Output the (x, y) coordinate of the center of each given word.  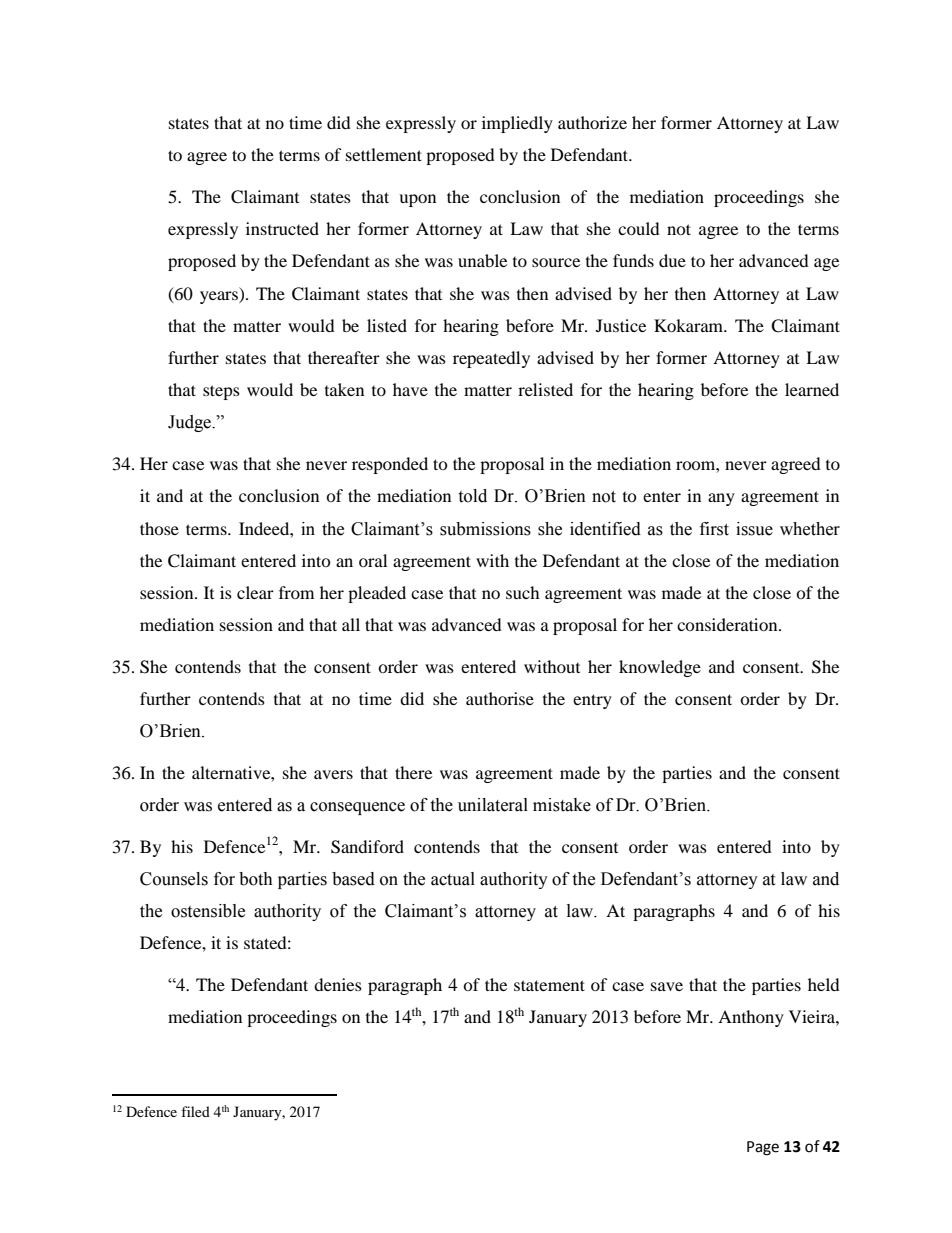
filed (195, 1111)
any (721, 499)
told (472, 496)
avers (333, 774)
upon (417, 200)
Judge (191, 423)
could (639, 228)
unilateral (493, 805)
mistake (562, 805)
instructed (282, 228)
